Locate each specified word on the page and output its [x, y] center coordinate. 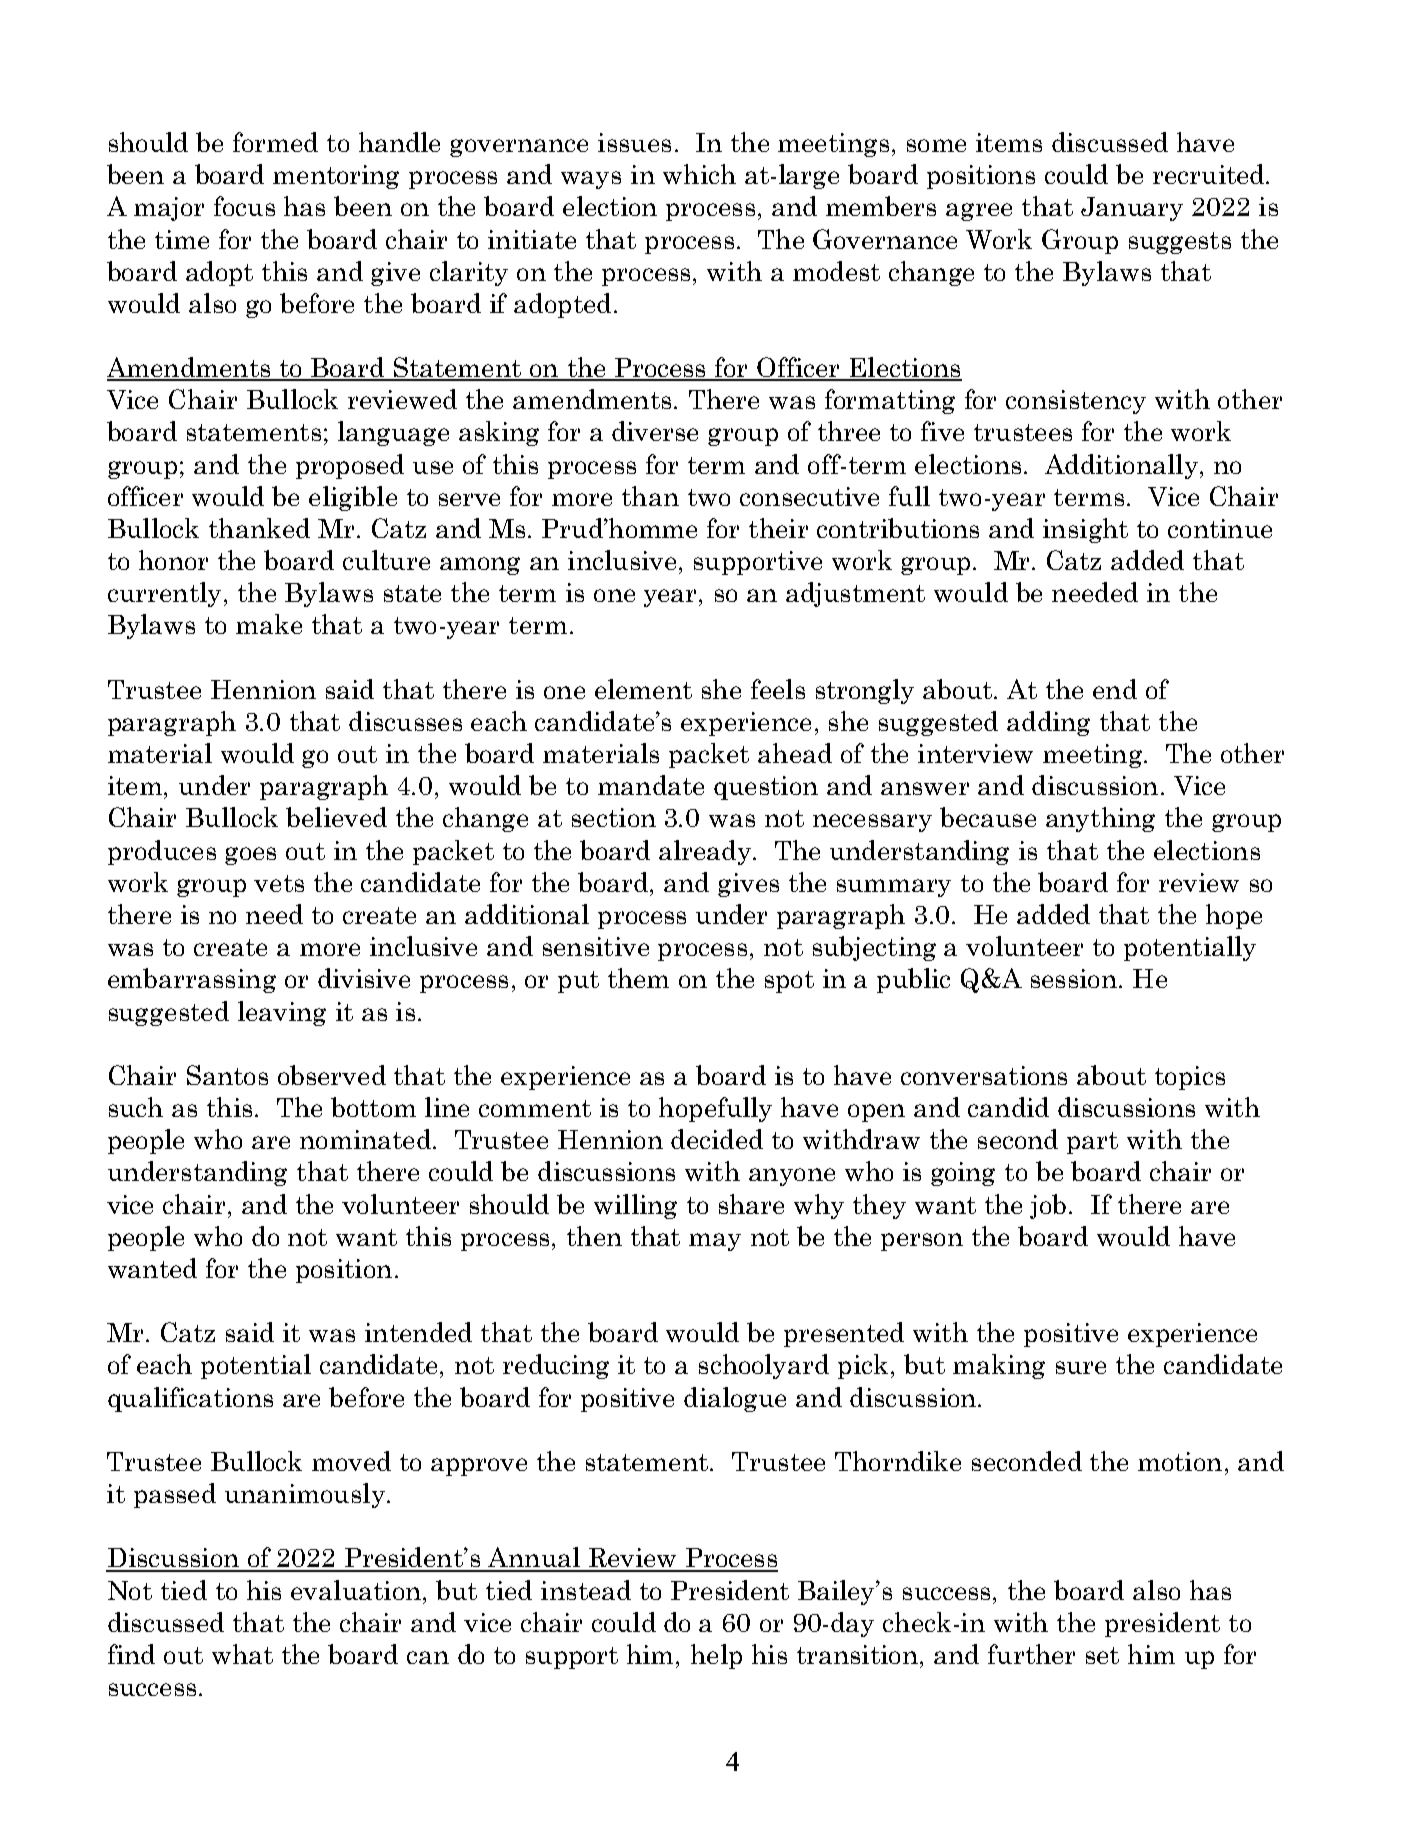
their [778, 528]
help [716, 1656]
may [715, 1242]
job [1048, 1206]
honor [173, 560]
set [1102, 1655]
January [1132, 209]
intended [418, 1332]
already [705, 852]
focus [244, 206]
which [699, 174]
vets [279, 883]
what [242, 1654]
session [1074, 978]
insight [1085, 530]
